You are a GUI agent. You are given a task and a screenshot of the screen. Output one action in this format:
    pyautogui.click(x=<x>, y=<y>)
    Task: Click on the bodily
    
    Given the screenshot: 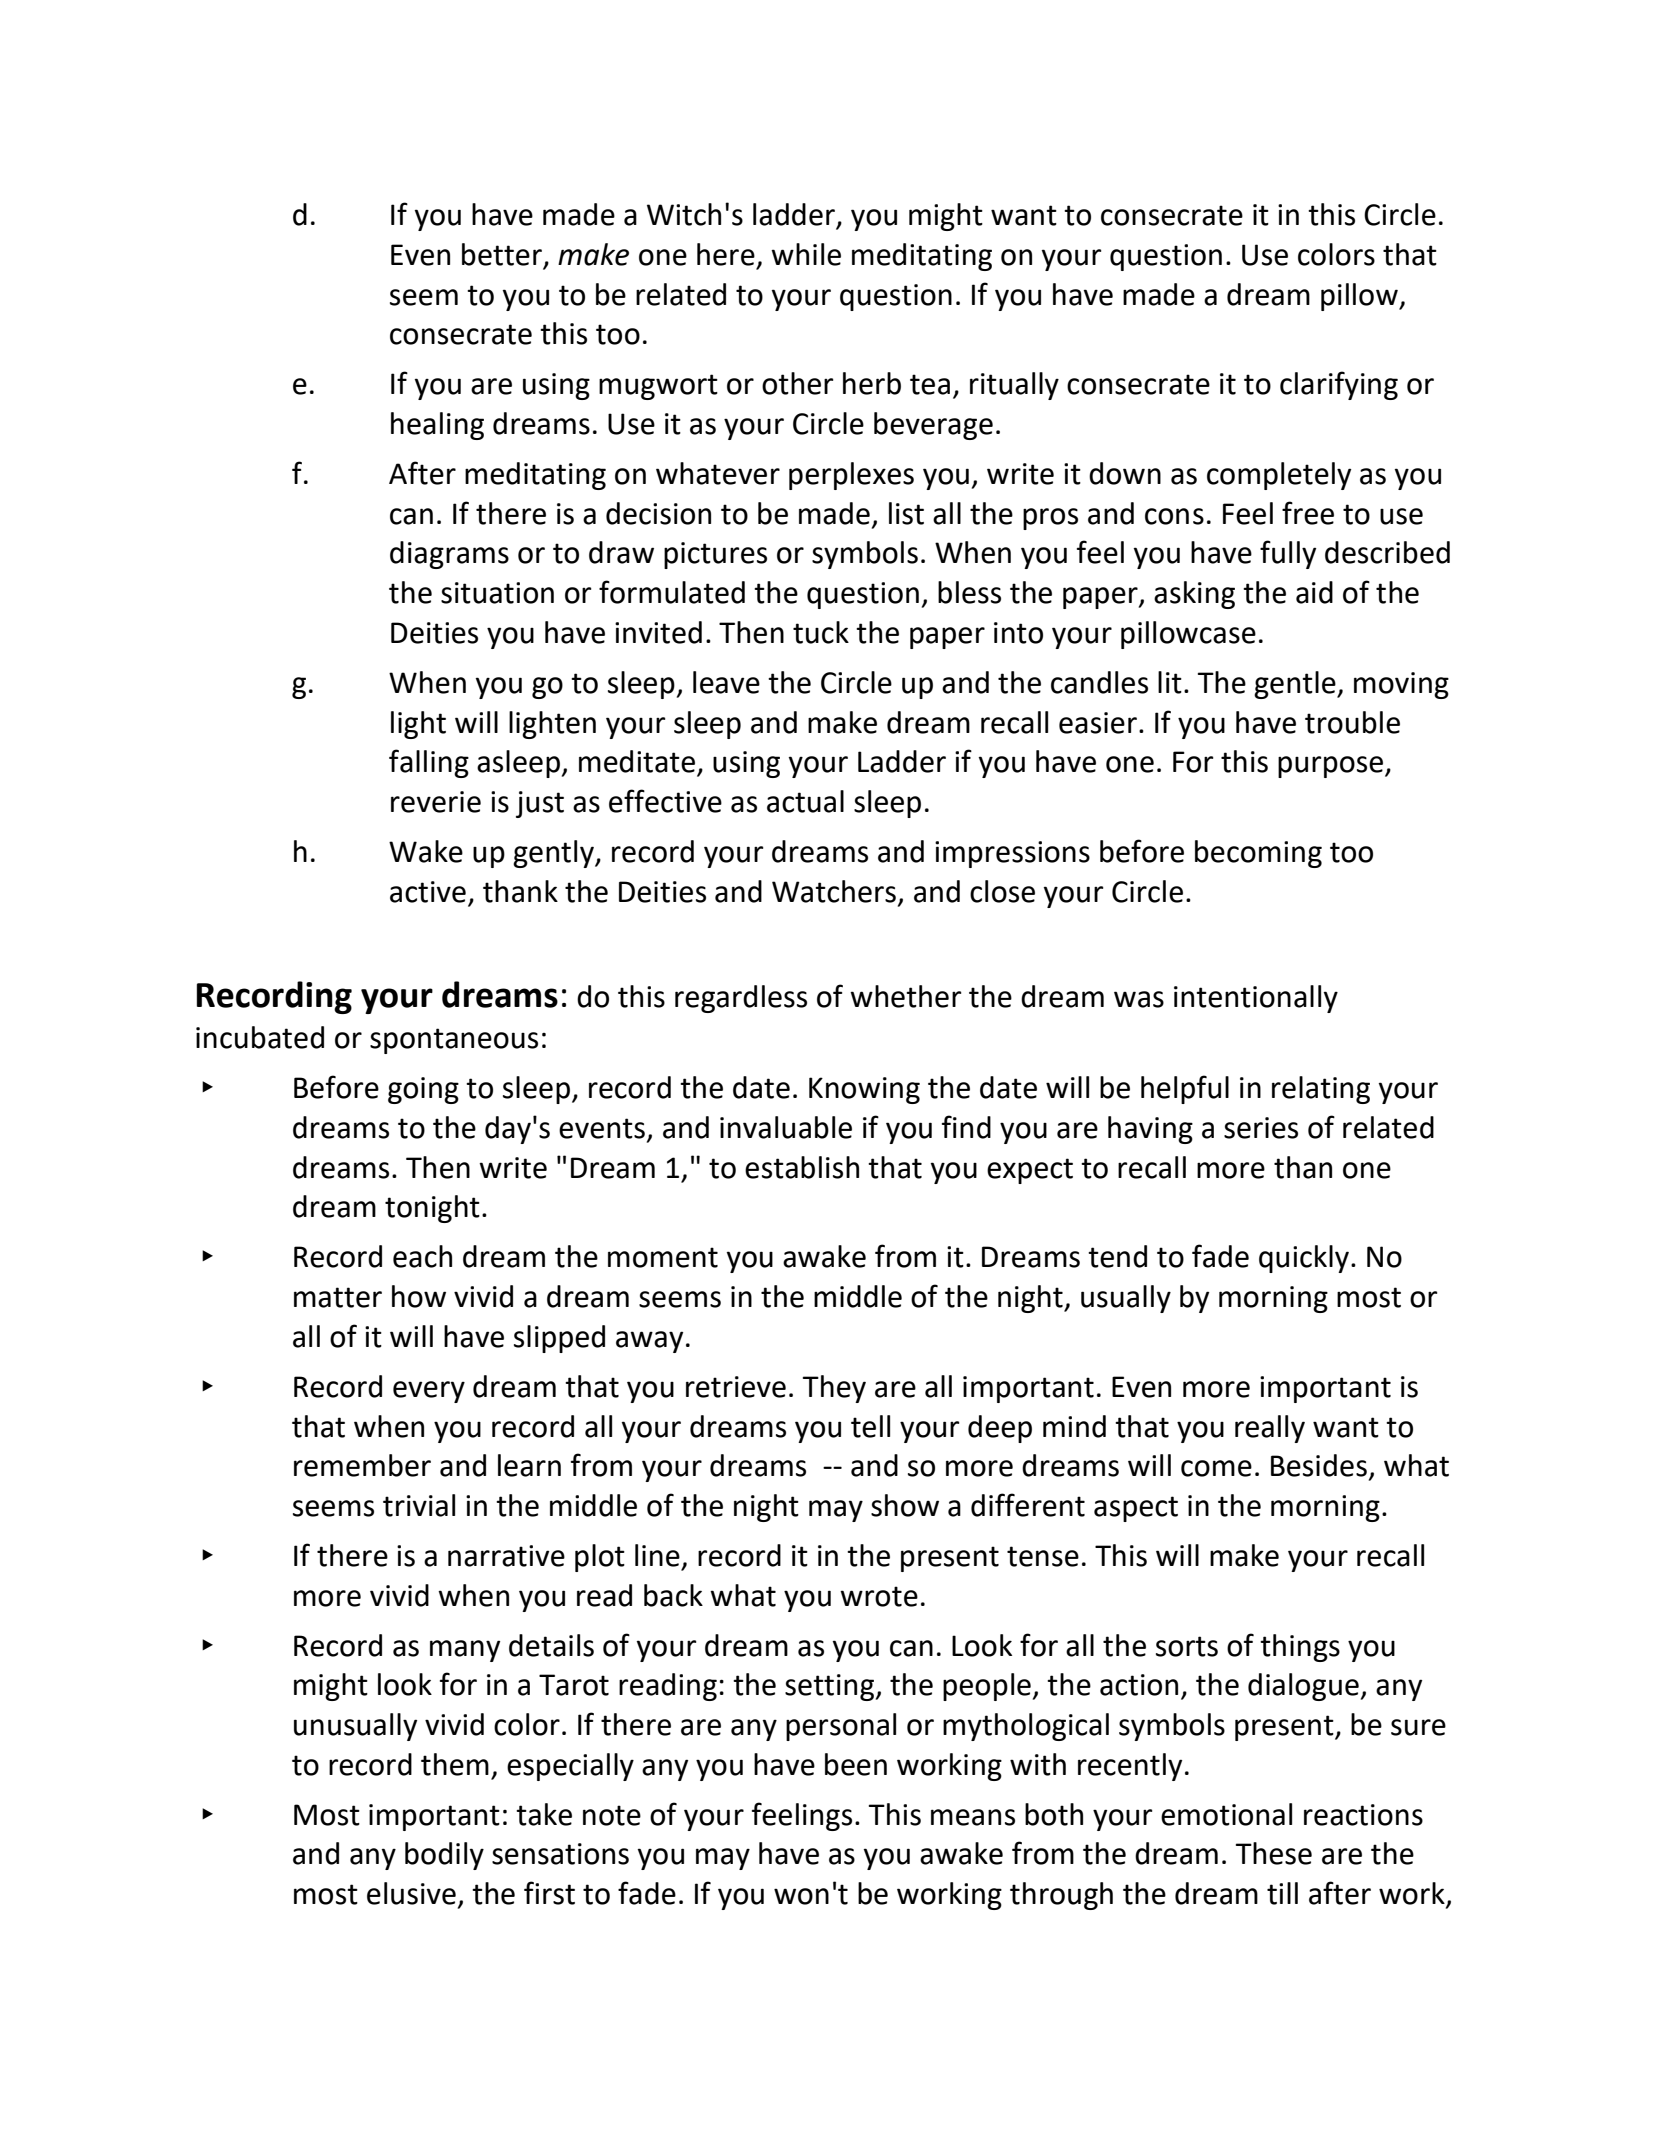 What is the action you would take?
    pyautogui.click(x=444, y=1856)
